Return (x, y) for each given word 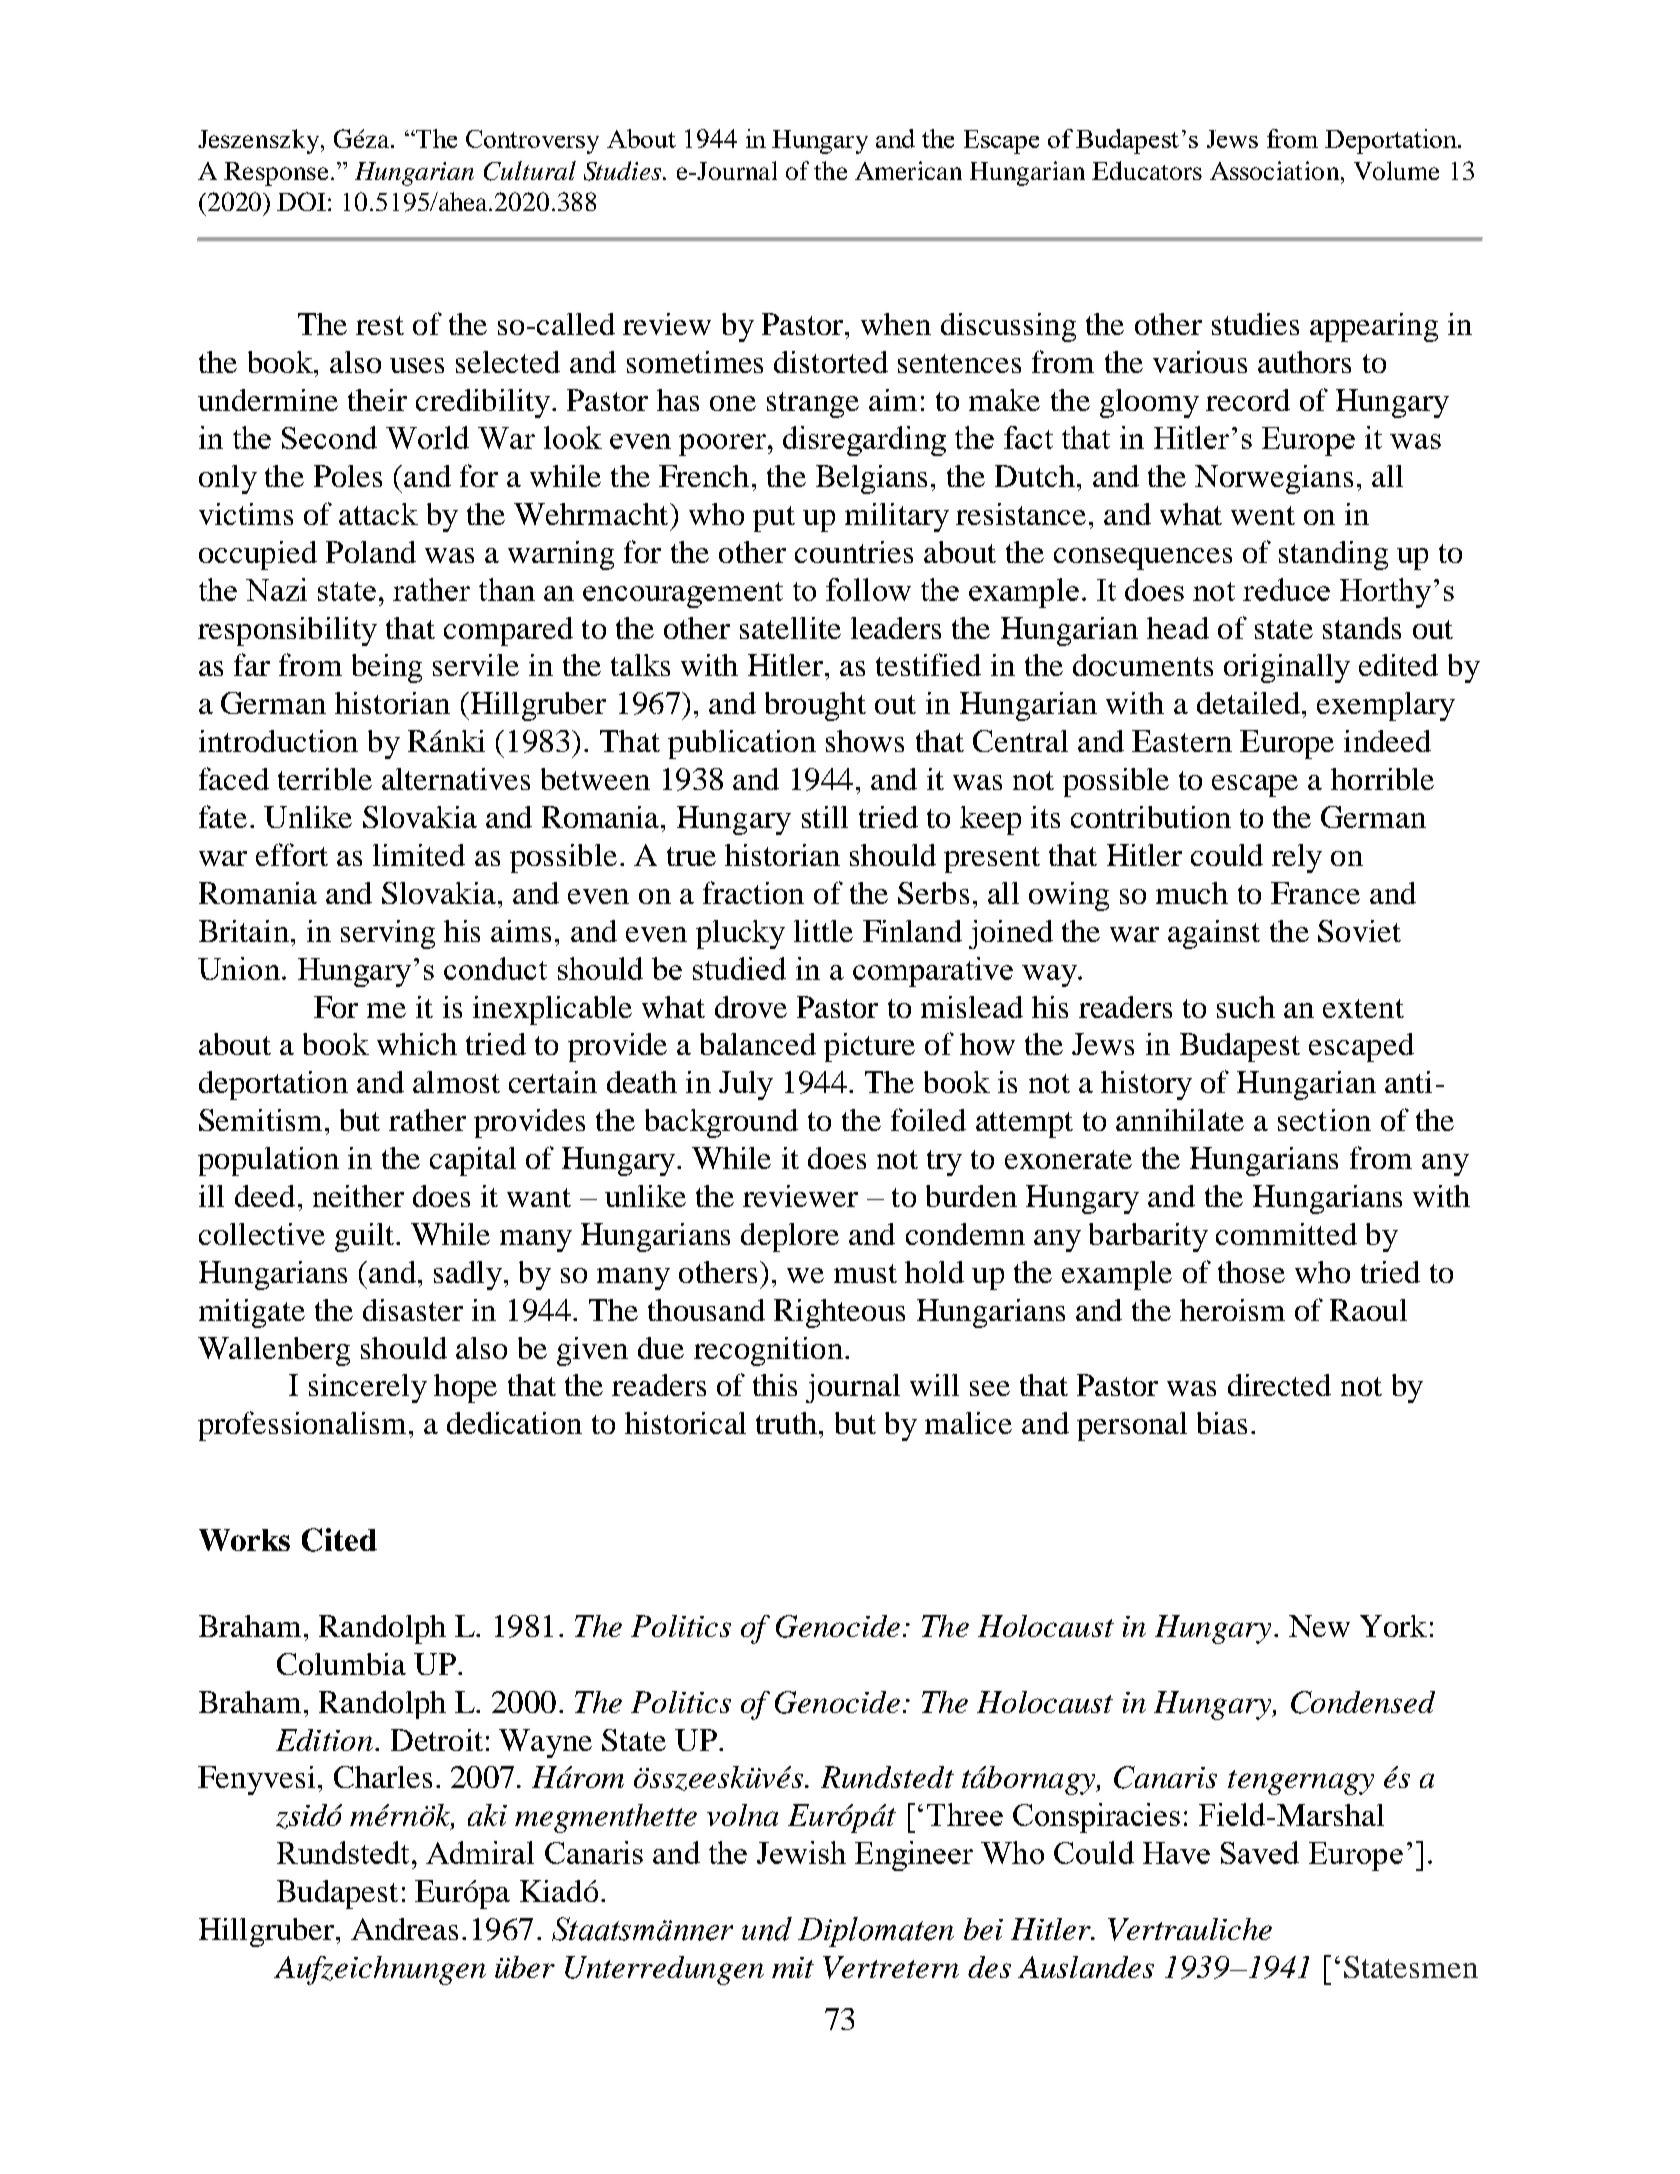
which (417, 1044)
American (908, 170)
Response (276, 174)
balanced (758, 1044)
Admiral (480, 1852)
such (1246, 1007)
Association (1276, 170)
